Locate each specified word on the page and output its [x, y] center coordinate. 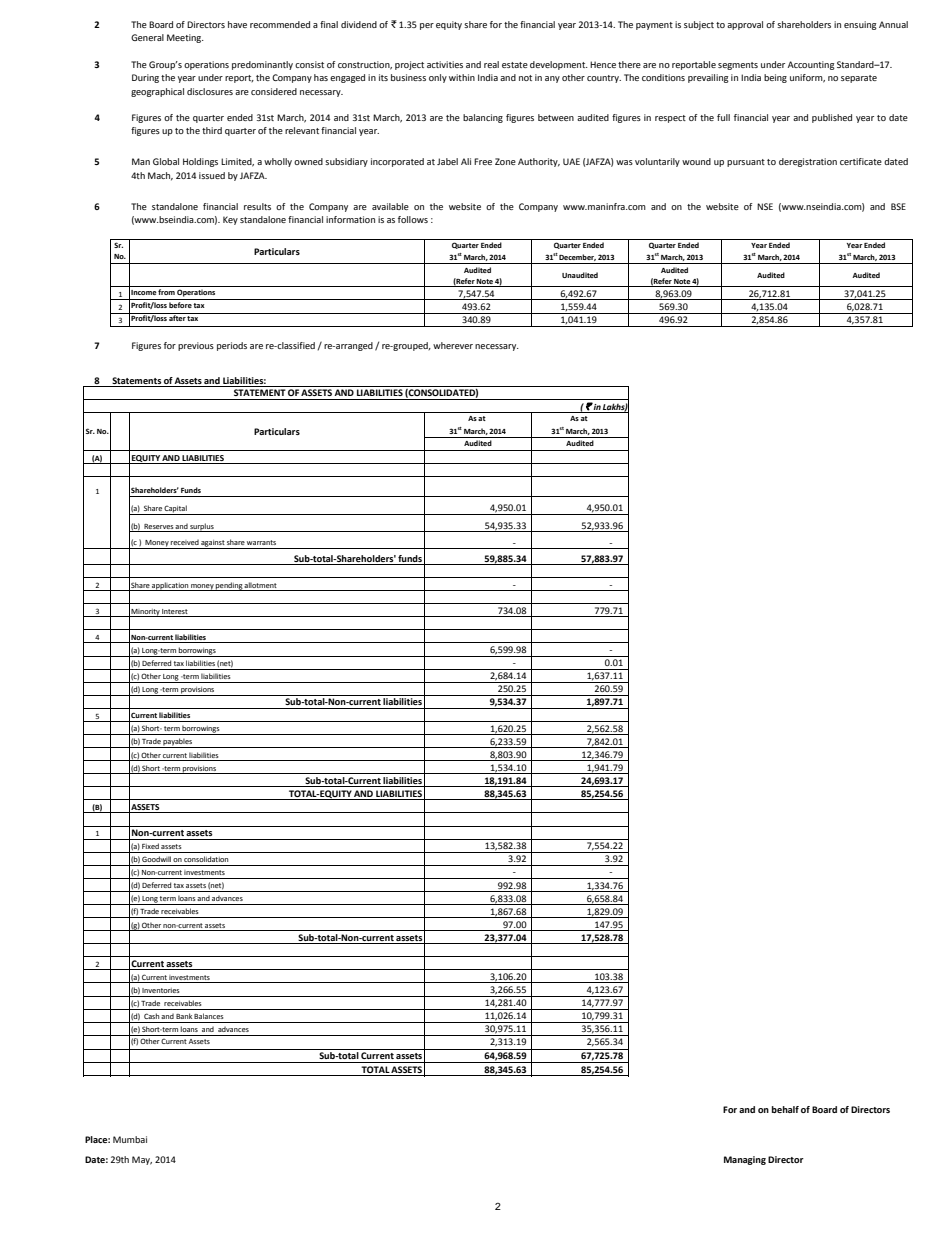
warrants [261, 542]
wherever [453, 345]
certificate [861, 161]
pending [229, 586]
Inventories [161, 990]
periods [232, 346]
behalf [785, 1109]
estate [515, 65]
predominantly [262, 65]
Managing [745, 1160]
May [142, 1160]
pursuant [746, 163]
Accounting [811, 65]
